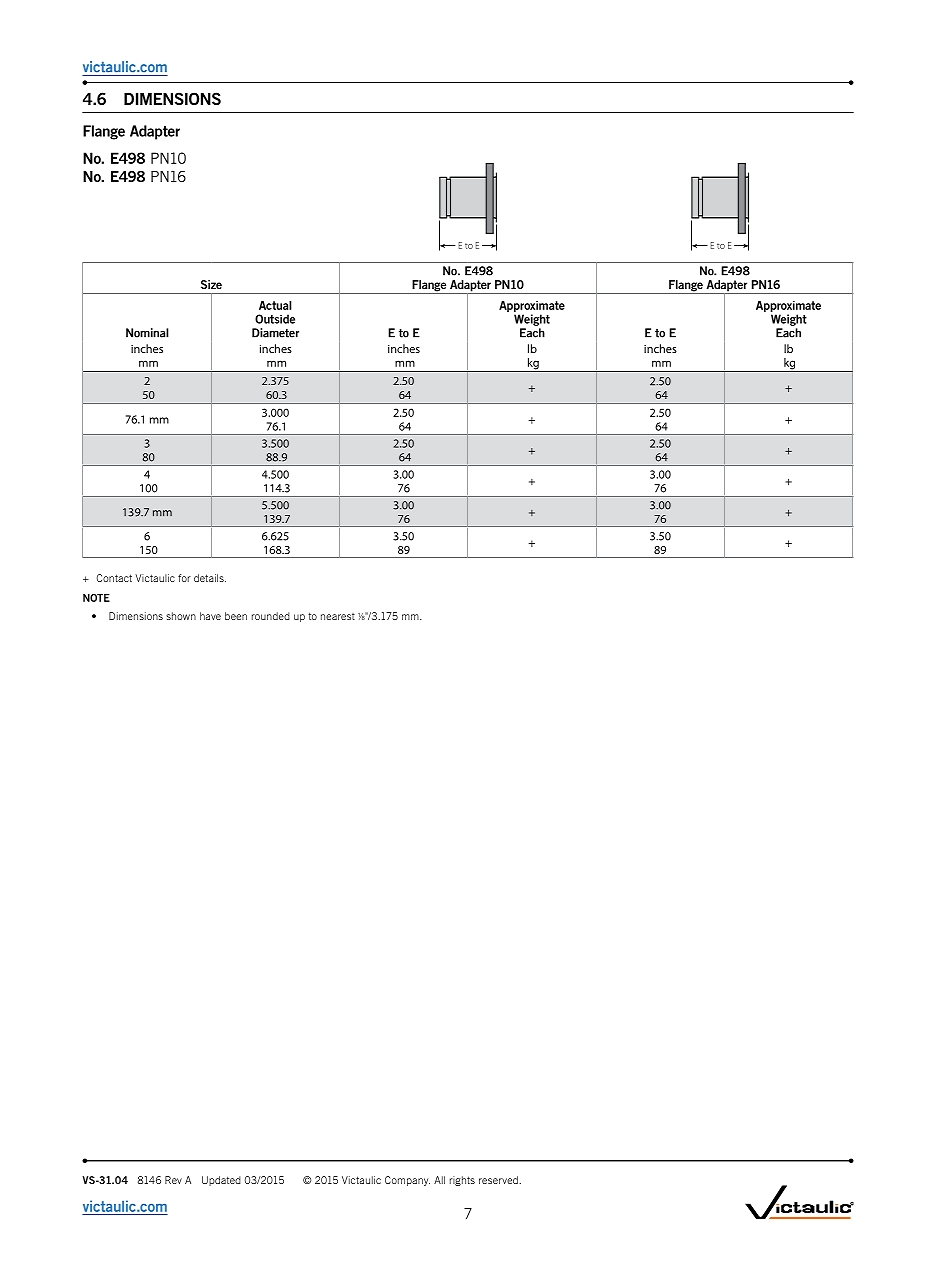 This page has width=936, height=1288. What do you see at coordinates (181, 616) in the page?
I see `shown` at bounding box center [181, 616].
